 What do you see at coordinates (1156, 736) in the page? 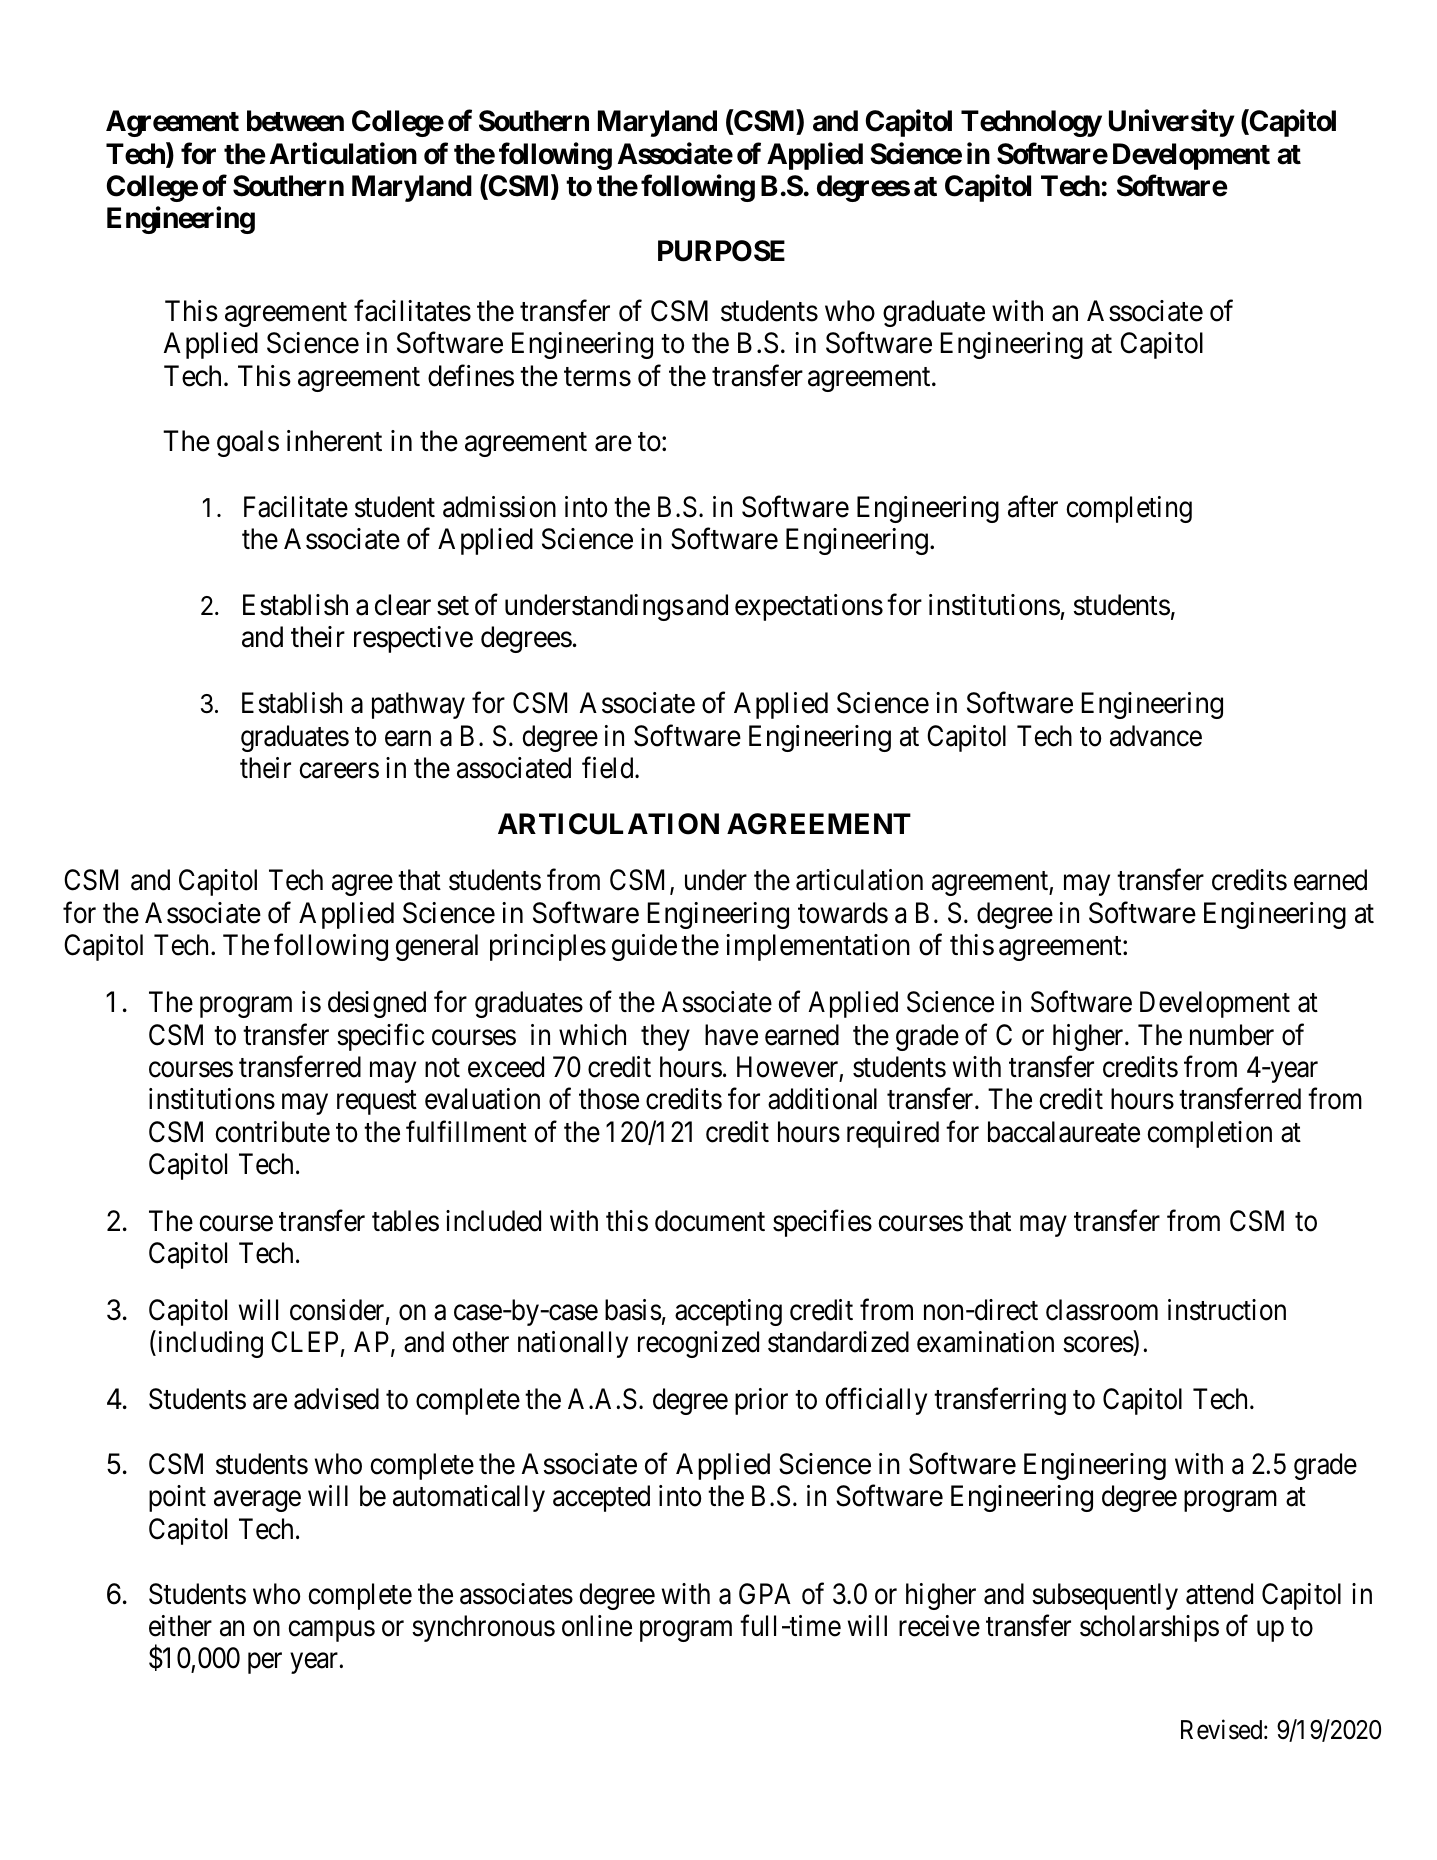
I see `advance` at bounding box center [1156, 736].
